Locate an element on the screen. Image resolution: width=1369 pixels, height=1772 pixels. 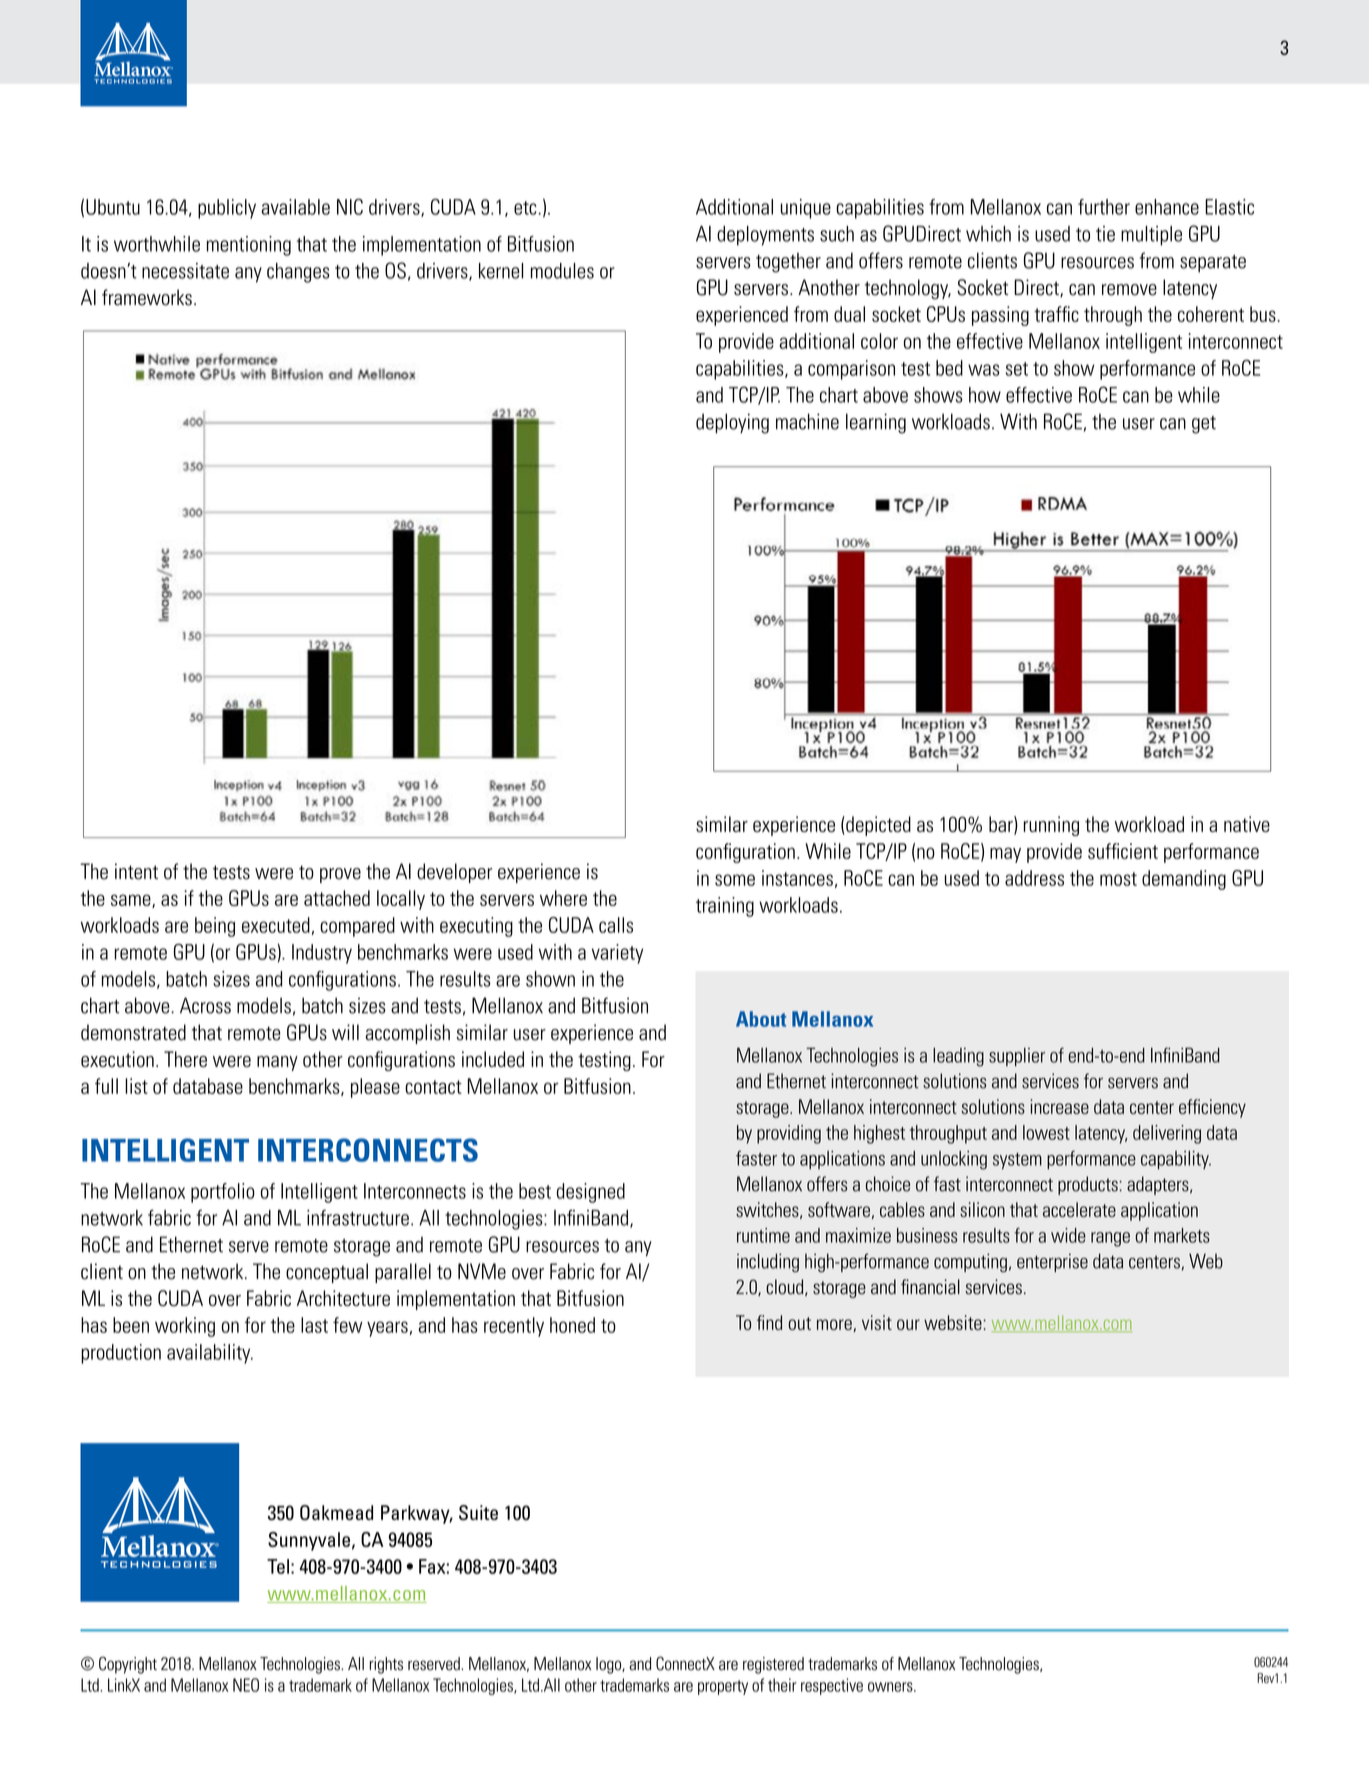
intent is located at coordinates (136, 871).
